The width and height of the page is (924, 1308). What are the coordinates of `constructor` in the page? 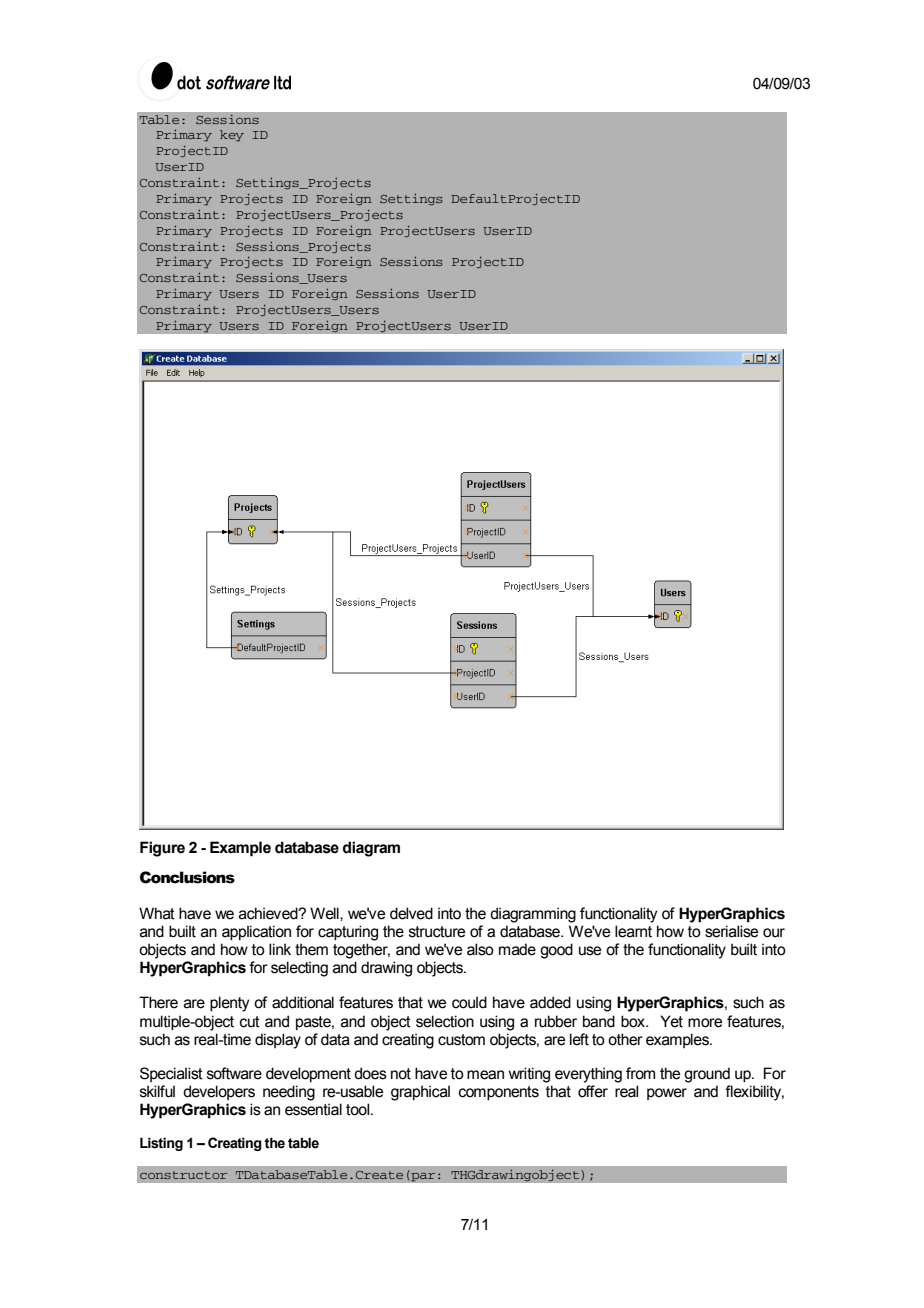 It's located at (183, 1175).
